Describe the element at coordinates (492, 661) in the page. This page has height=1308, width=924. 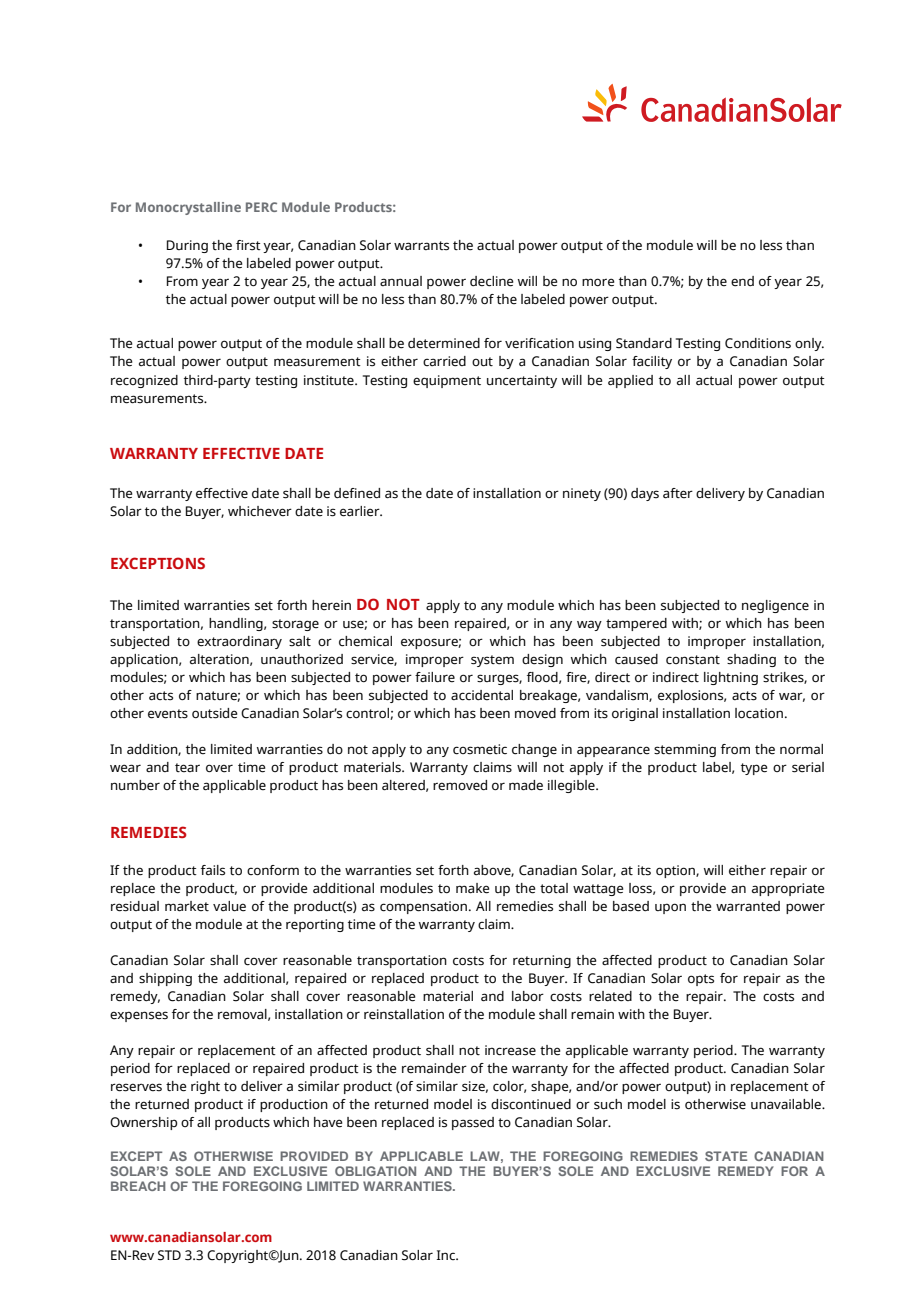
I see `system` at that location.
